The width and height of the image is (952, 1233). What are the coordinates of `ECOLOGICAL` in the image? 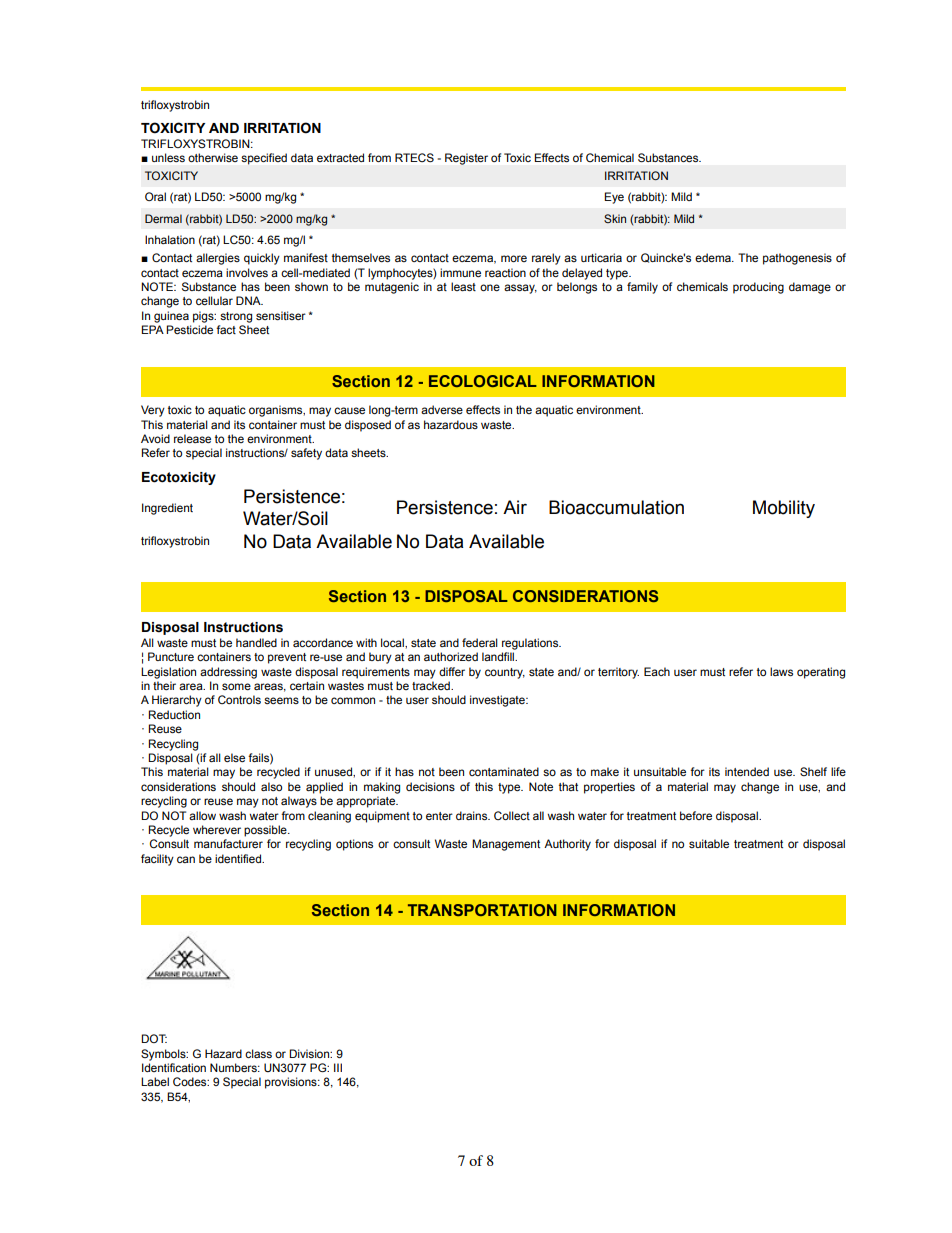 It's located at (483, 381).
